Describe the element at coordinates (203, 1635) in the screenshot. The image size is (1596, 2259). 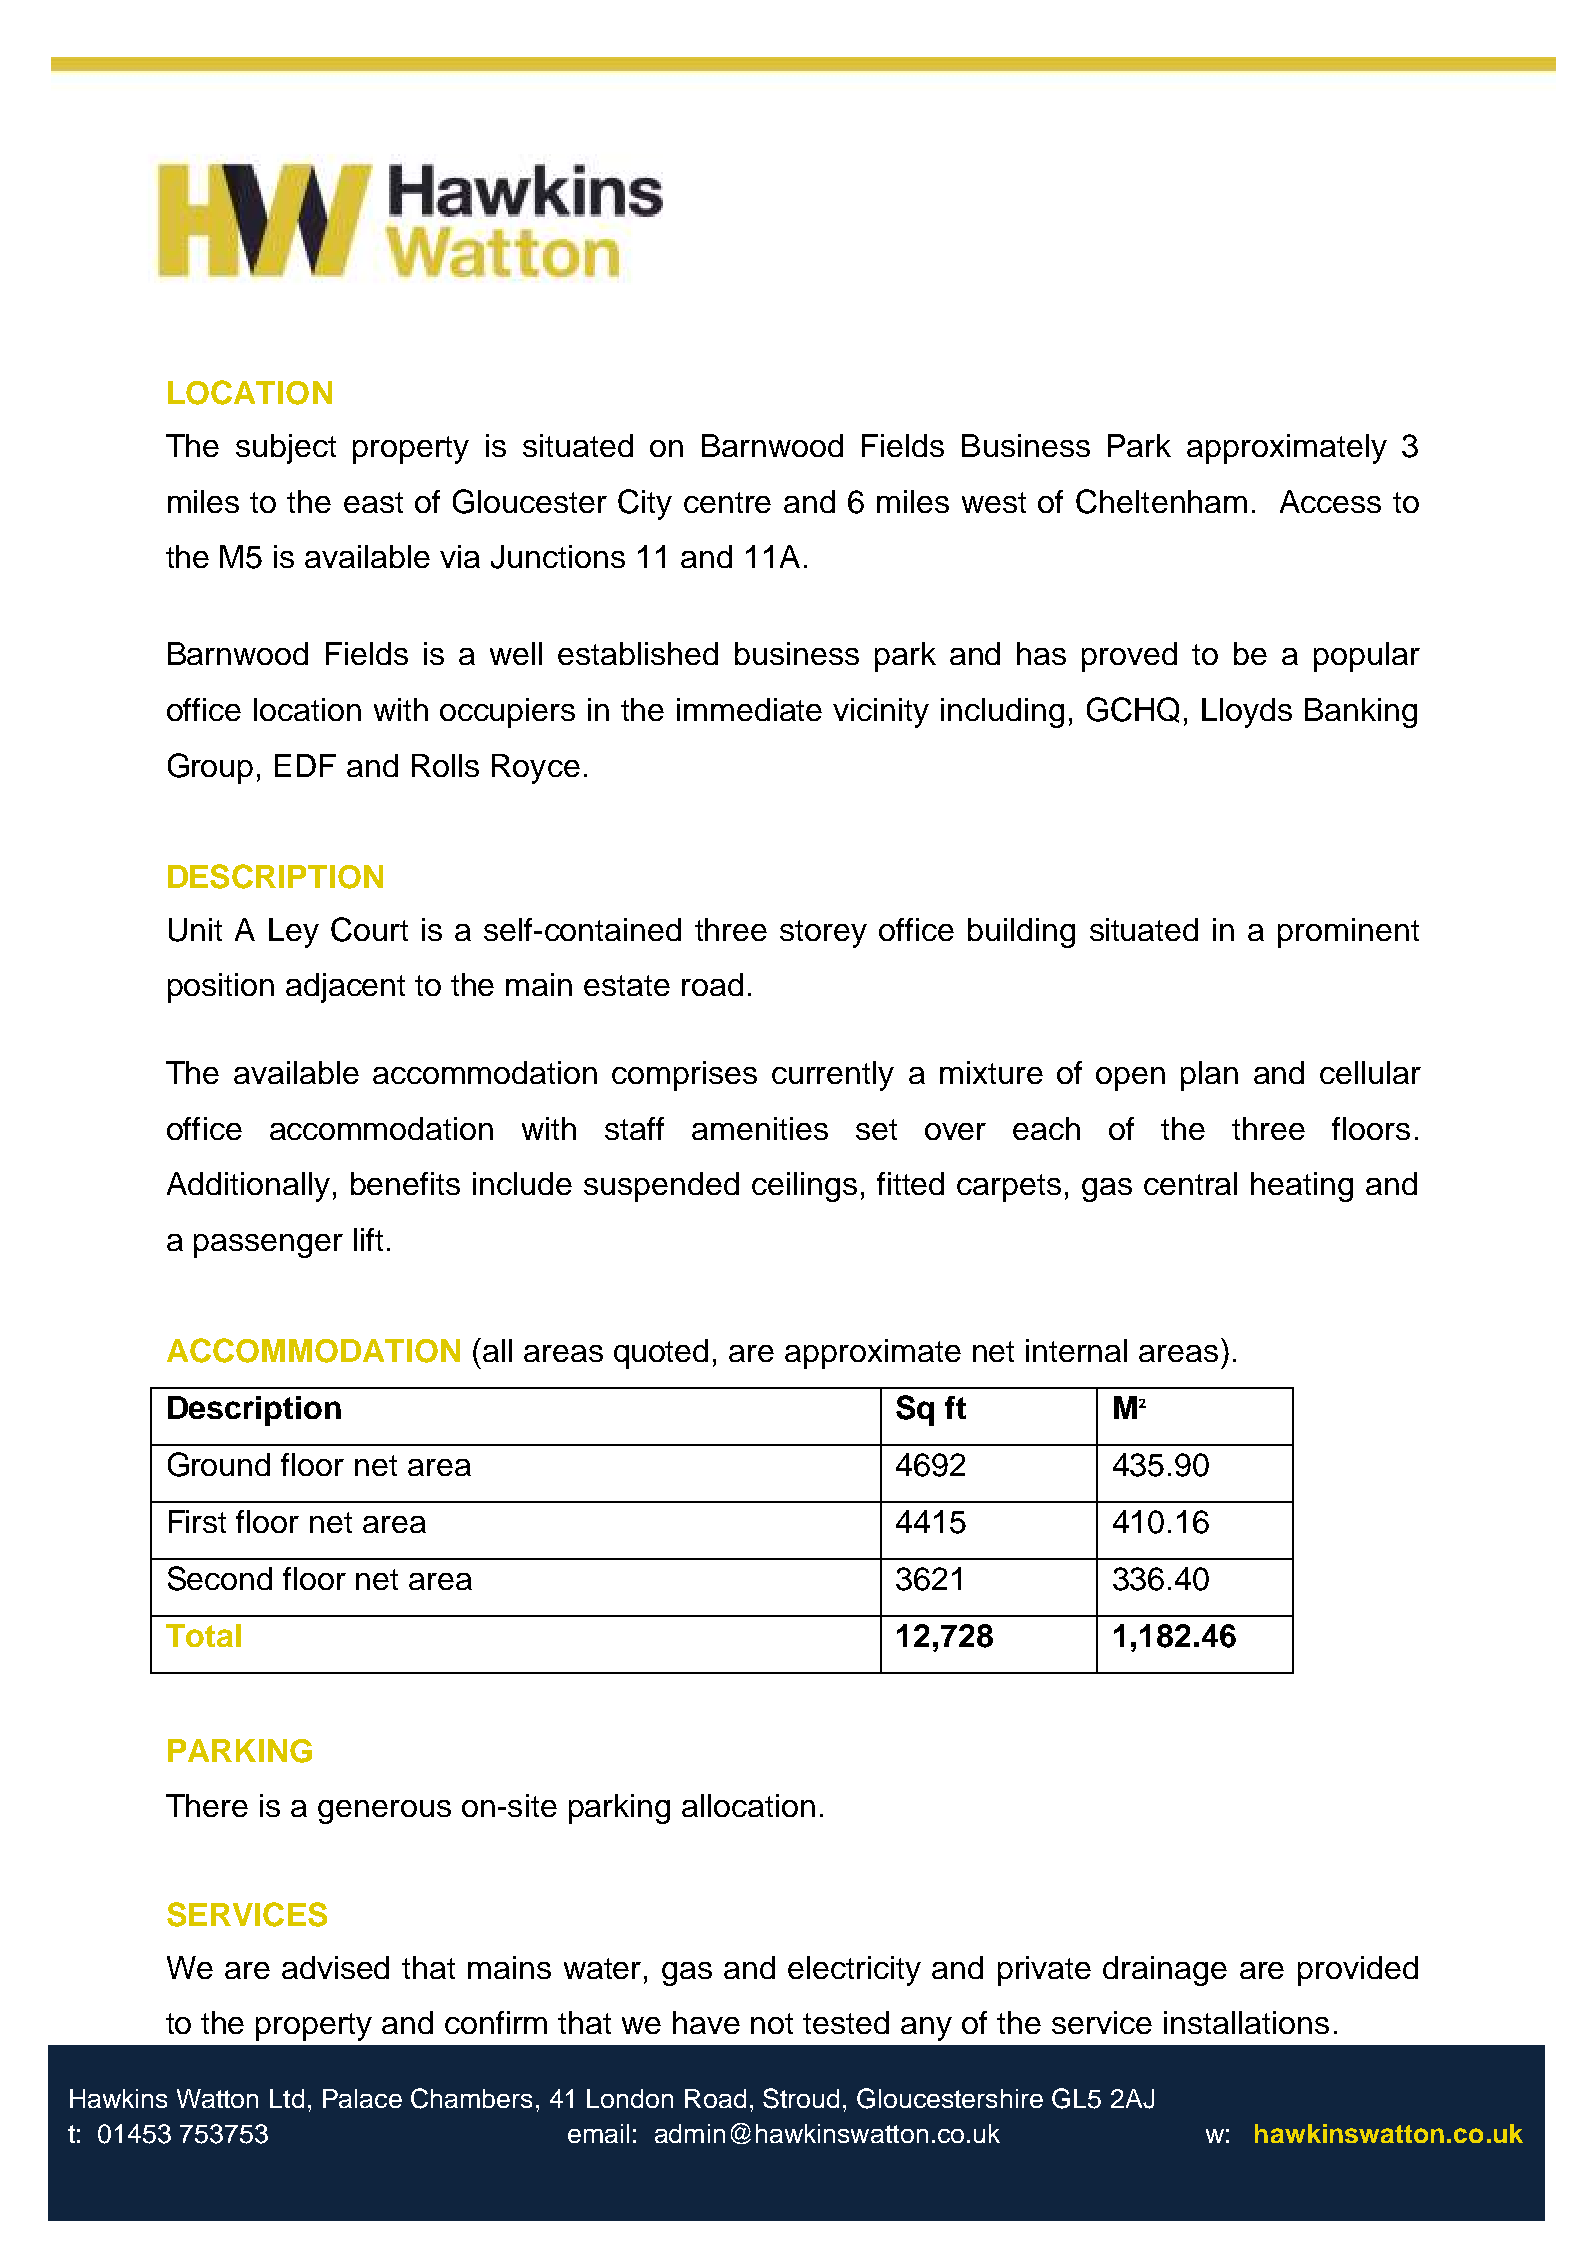
I see `Total` at that location.
